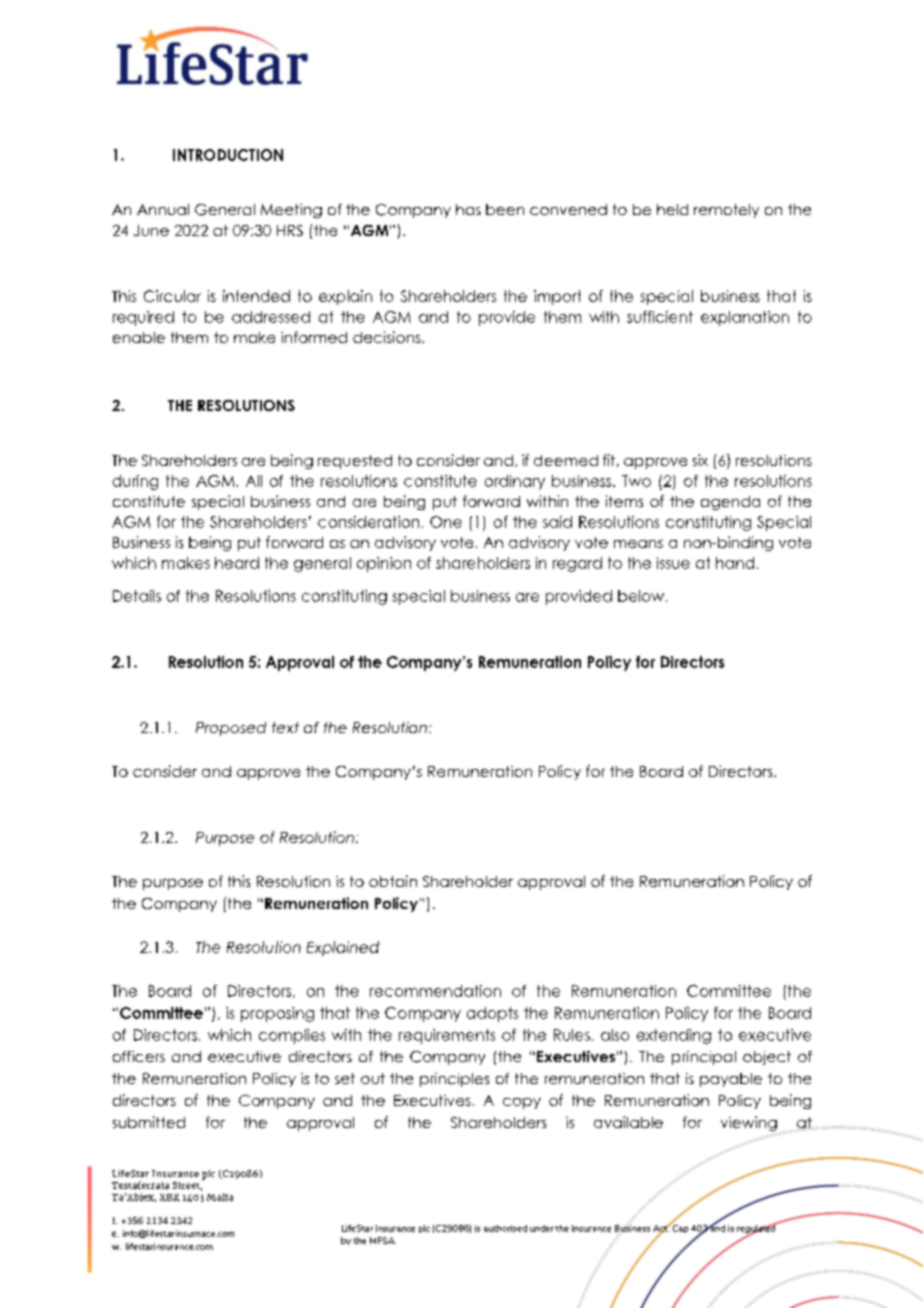 The image size is (924, 1308). What do you see at coordinates (674, 1036) in the screenshot?
I see `extending` at bounding box center [674, 1036].
